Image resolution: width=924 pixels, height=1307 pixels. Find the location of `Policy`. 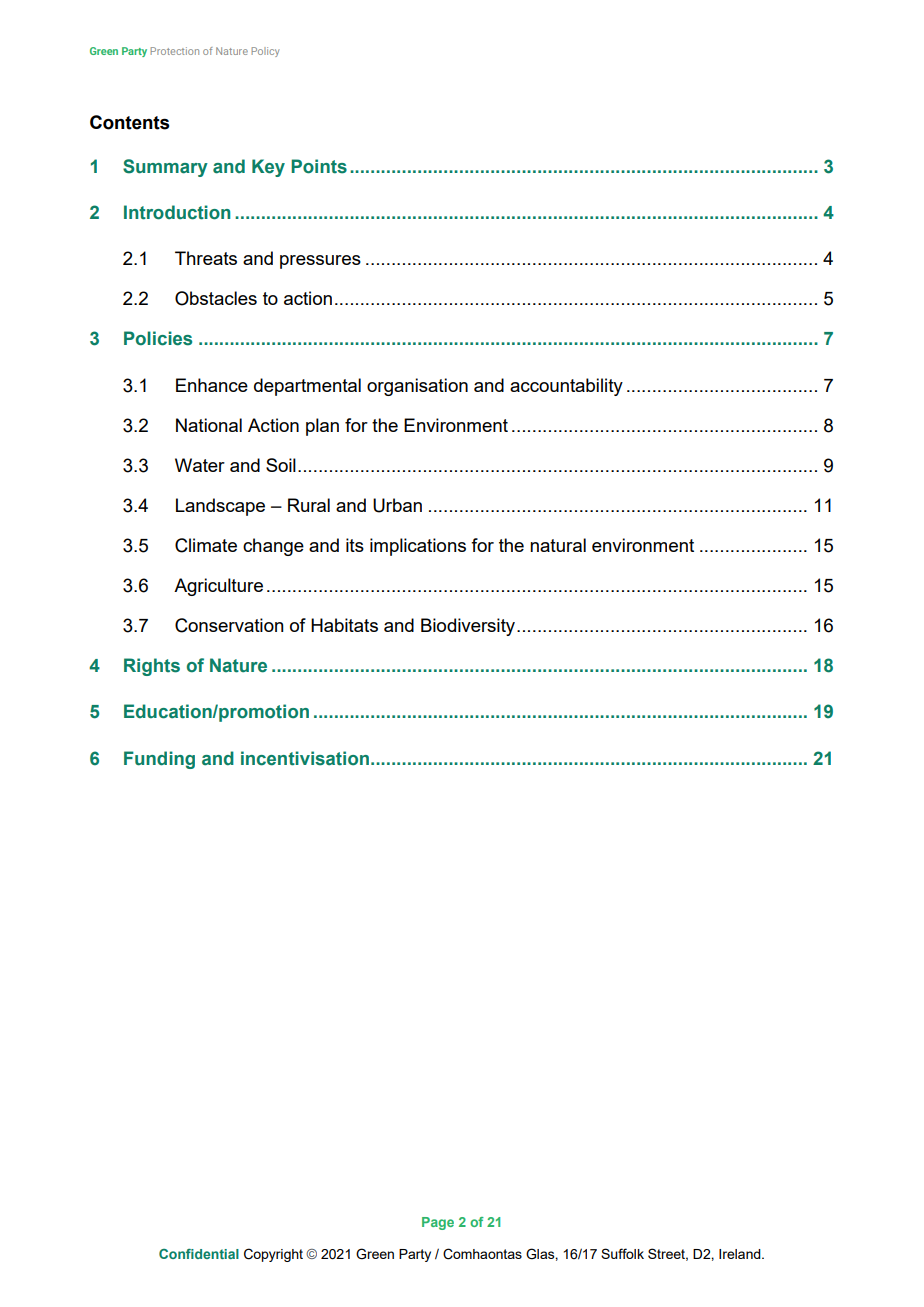

Policy is located at coordinates (265, 52).
